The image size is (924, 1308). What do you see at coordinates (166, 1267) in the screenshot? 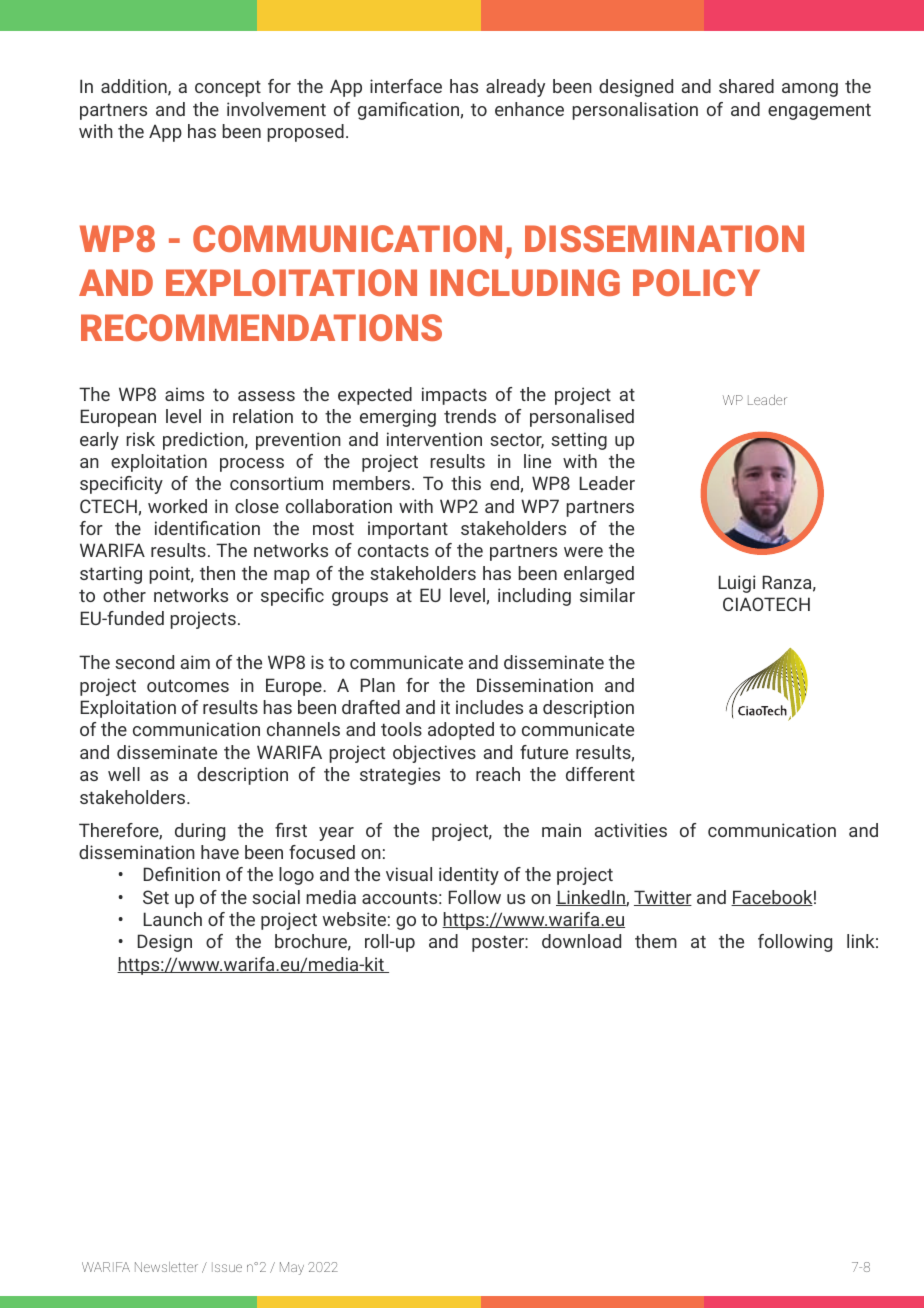
I see `Newsletter` at bounding box center [166, 1267].
